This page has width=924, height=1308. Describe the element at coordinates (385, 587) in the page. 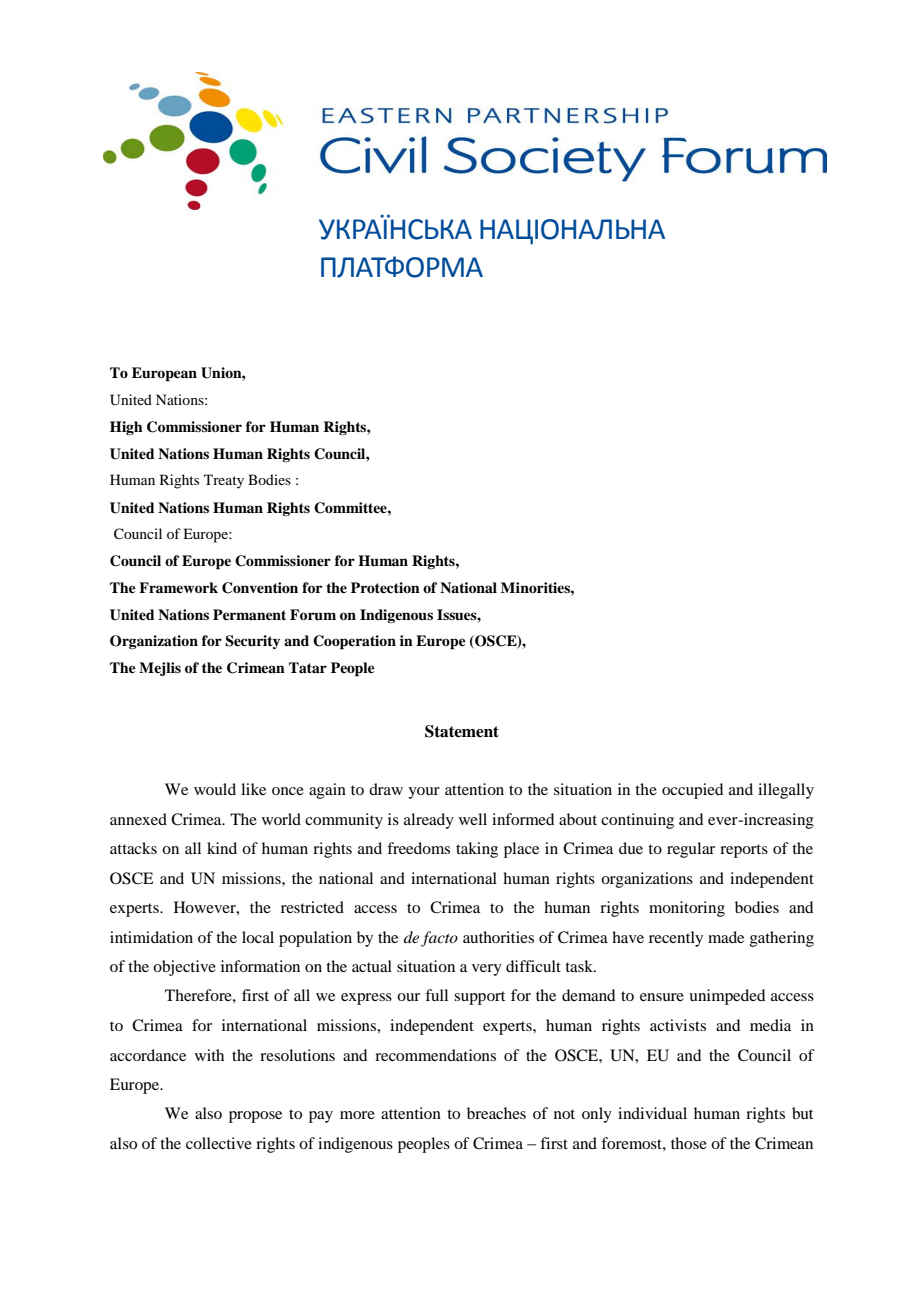

I see `Protection` at that location.
